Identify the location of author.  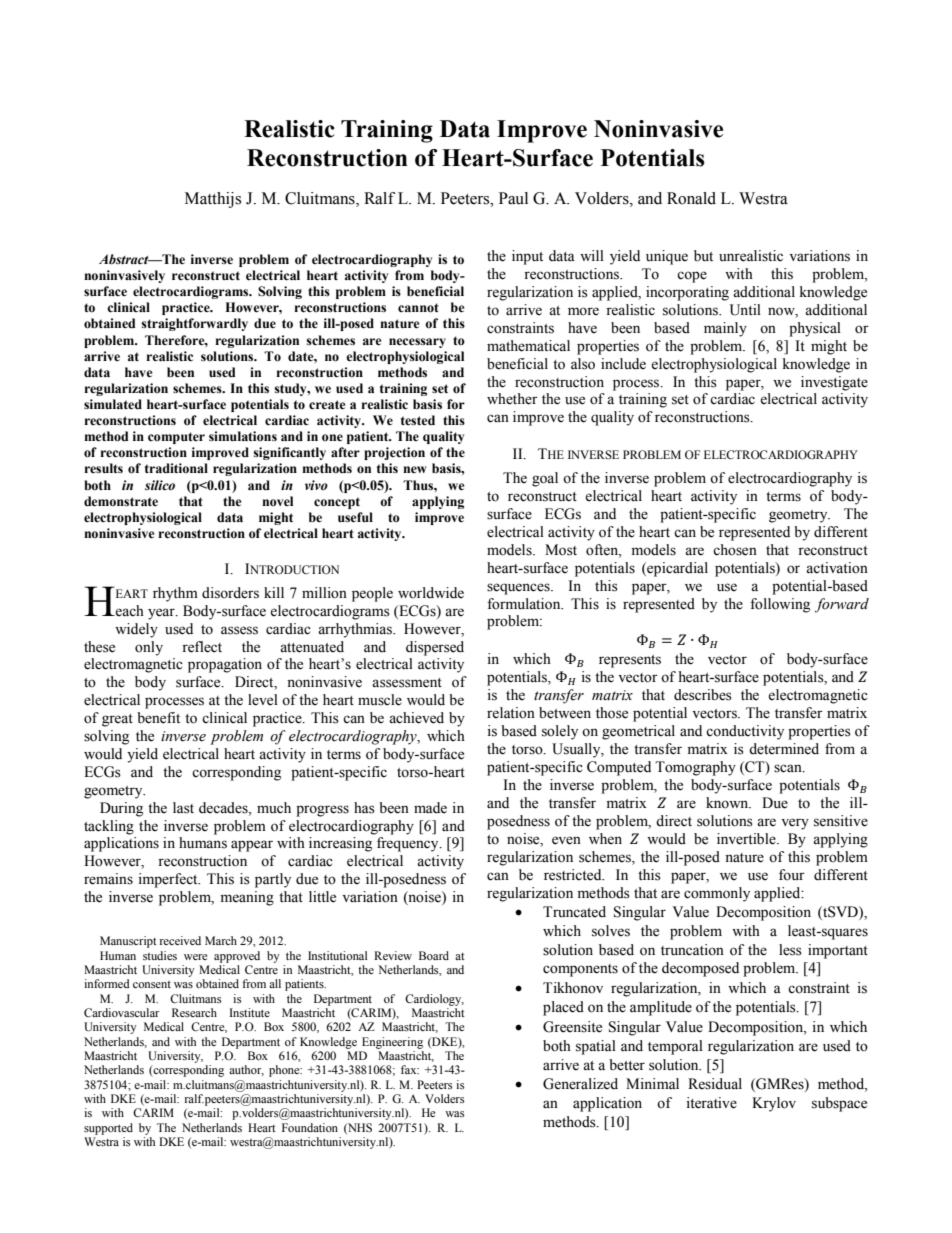
(246, 1070).
